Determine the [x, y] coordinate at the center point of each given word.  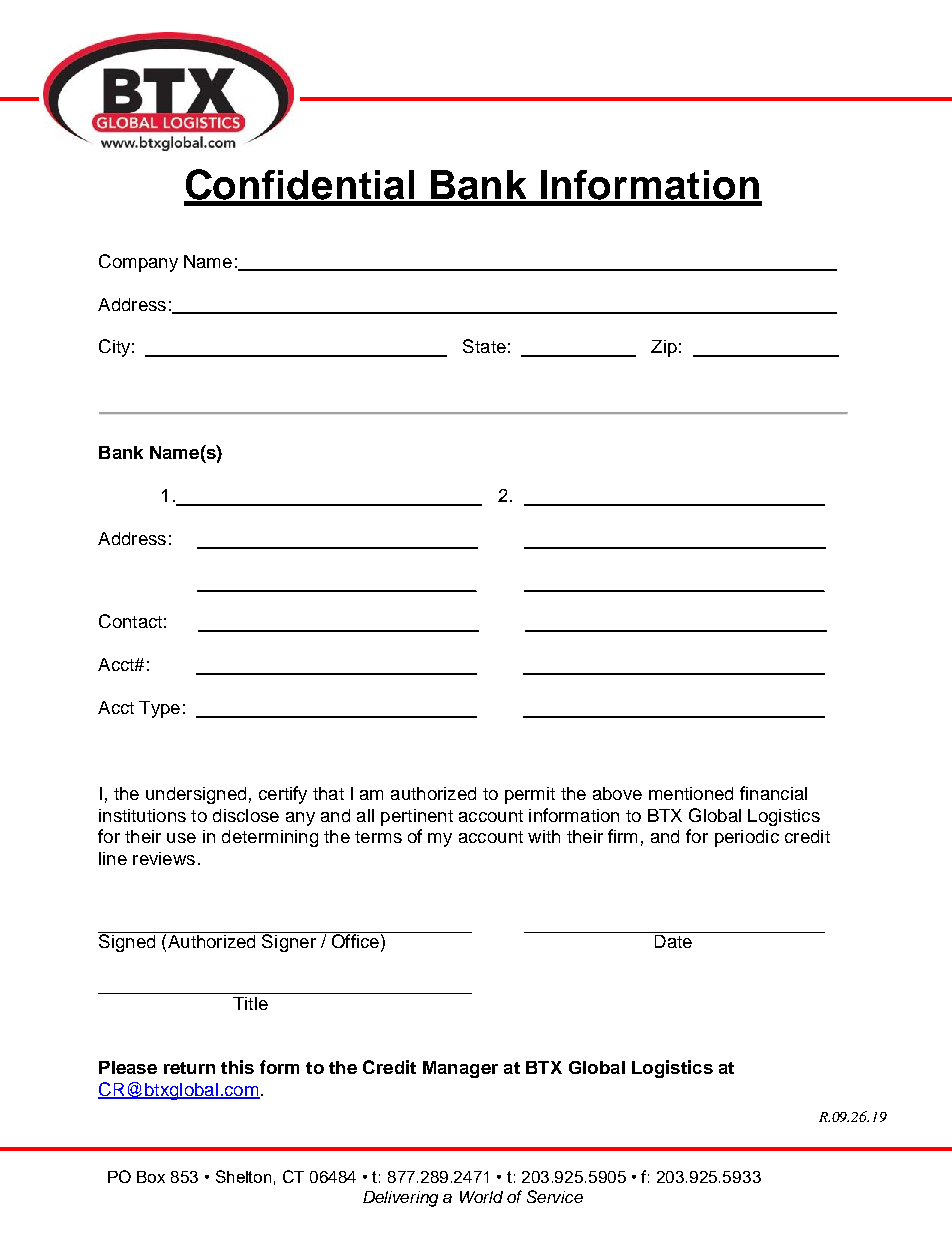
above [617, 793]
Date [673, 940]
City [114, 348]
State [484, 346]
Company [138, 263]
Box [151, 1177]
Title [250, 1003]
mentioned [691, 793]
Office [355, 940]
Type [159, 709]
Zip [664, 348]
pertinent [417, 817]
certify [283, 795]
